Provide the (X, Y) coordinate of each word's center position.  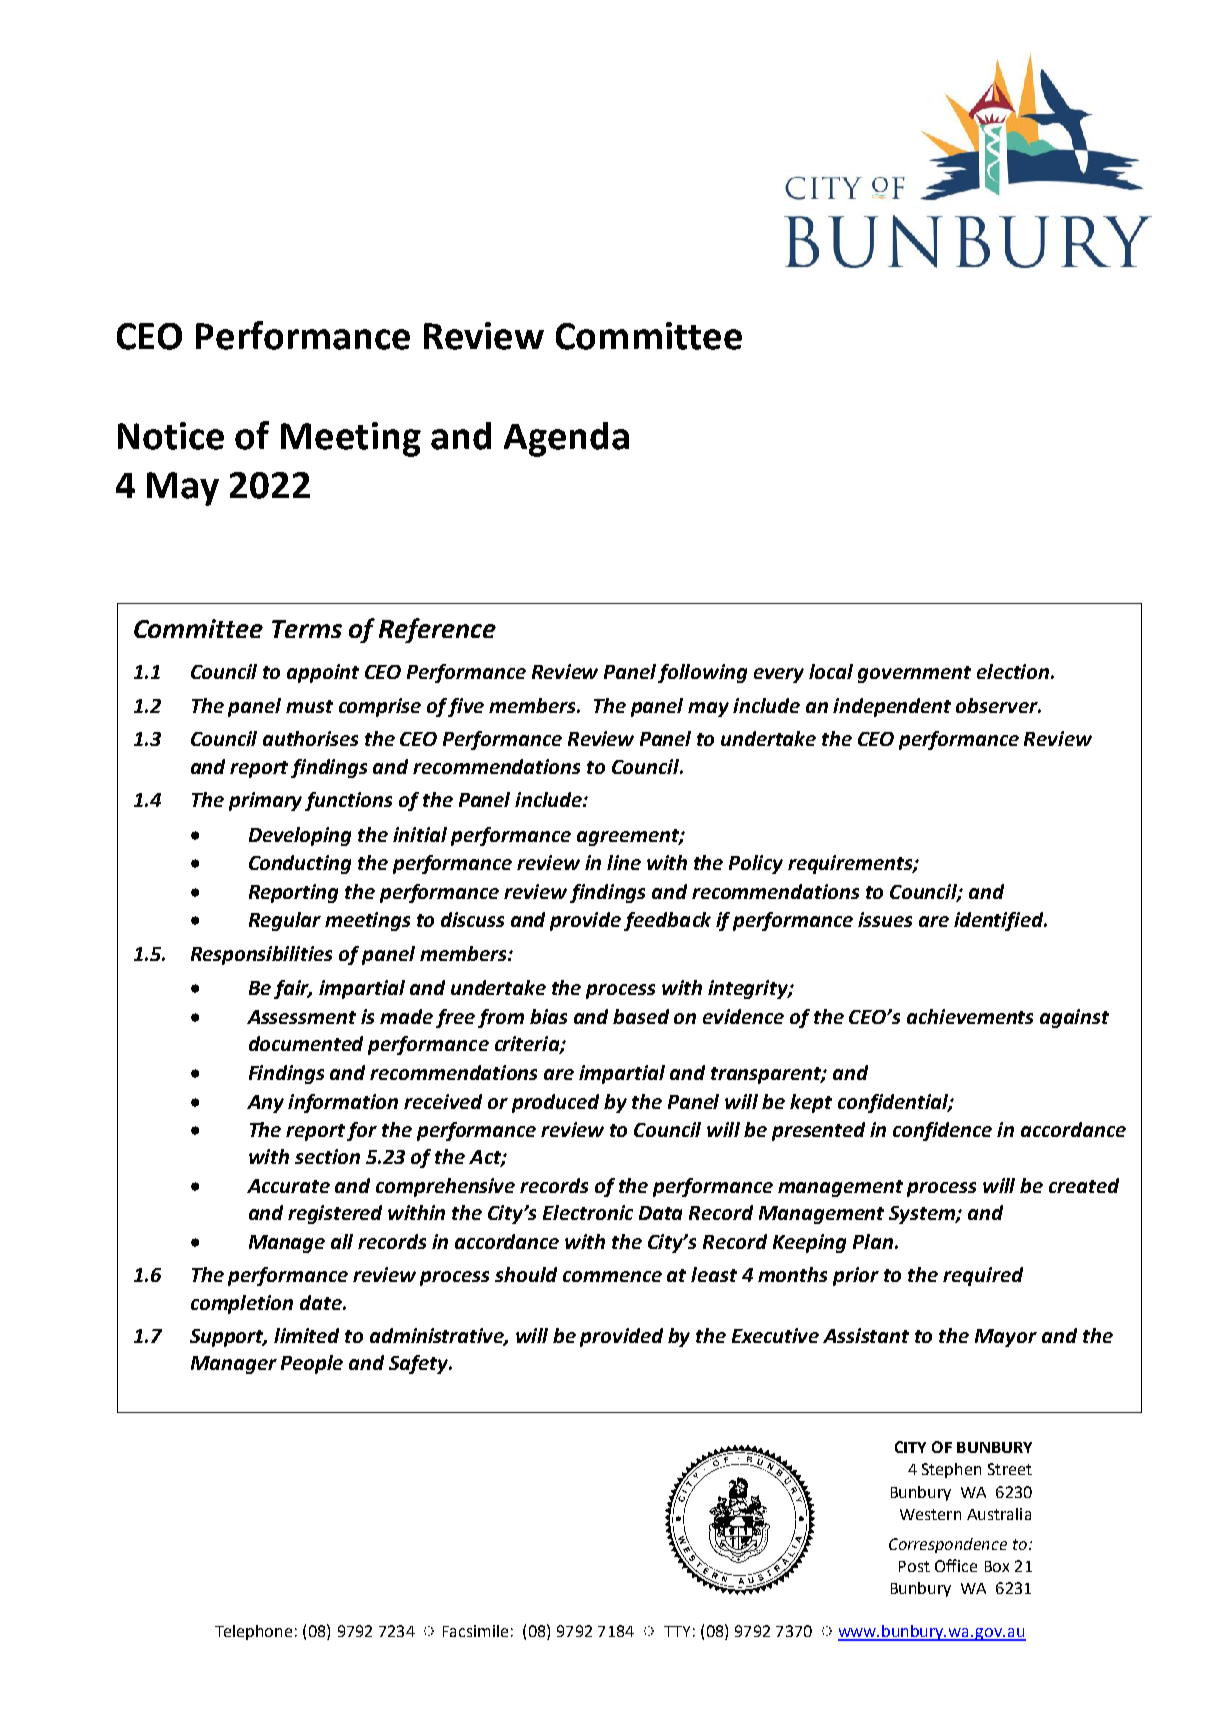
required (983, 1276)
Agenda (566, 439)
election (1014, 671)
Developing (300, 836)
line (624, 862)
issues (885, 919)
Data (660, 1213)
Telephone (253, 1632)
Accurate (288, 1186)
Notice (171, 436)
